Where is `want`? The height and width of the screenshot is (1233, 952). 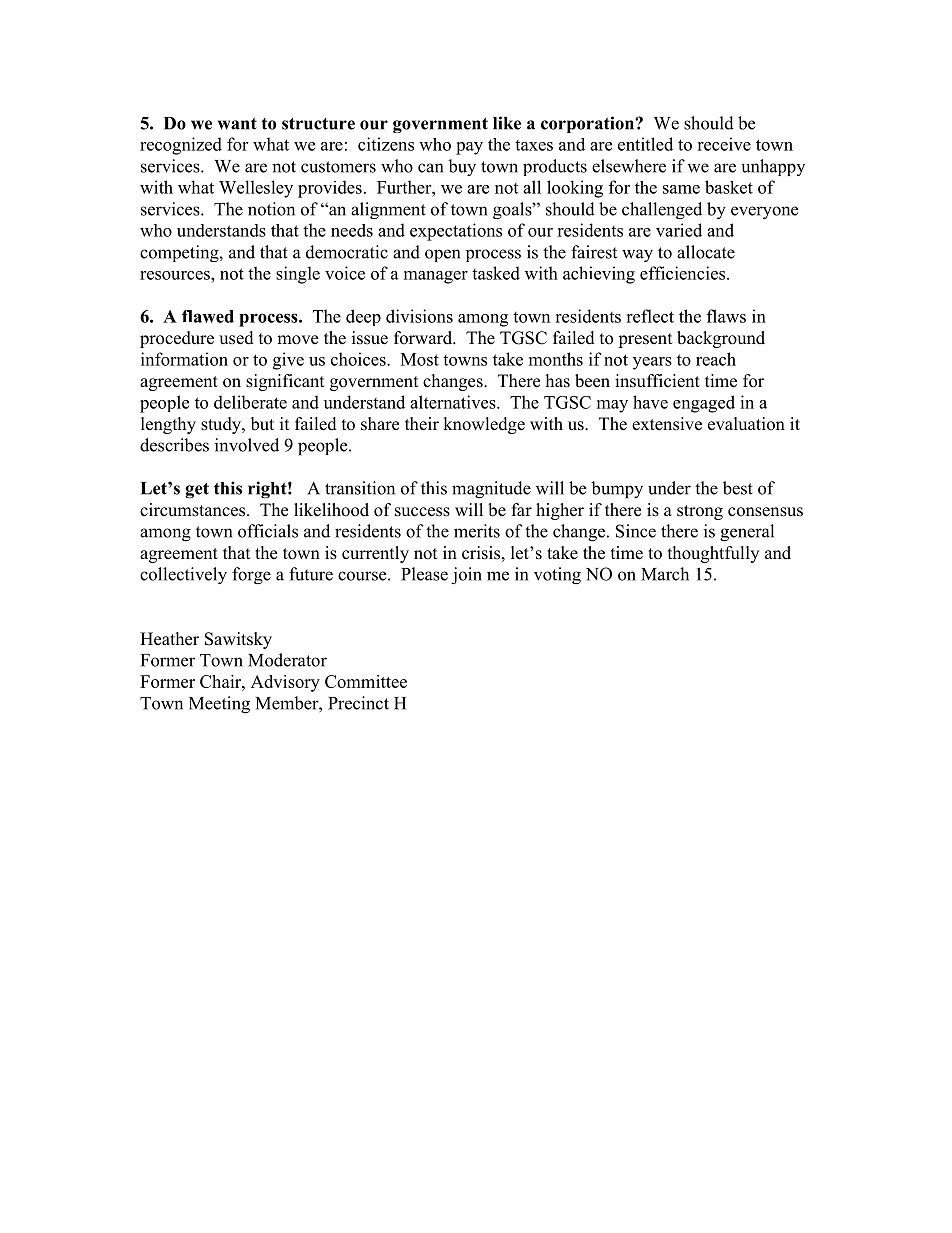 want is located at coordinates (237, 124).
